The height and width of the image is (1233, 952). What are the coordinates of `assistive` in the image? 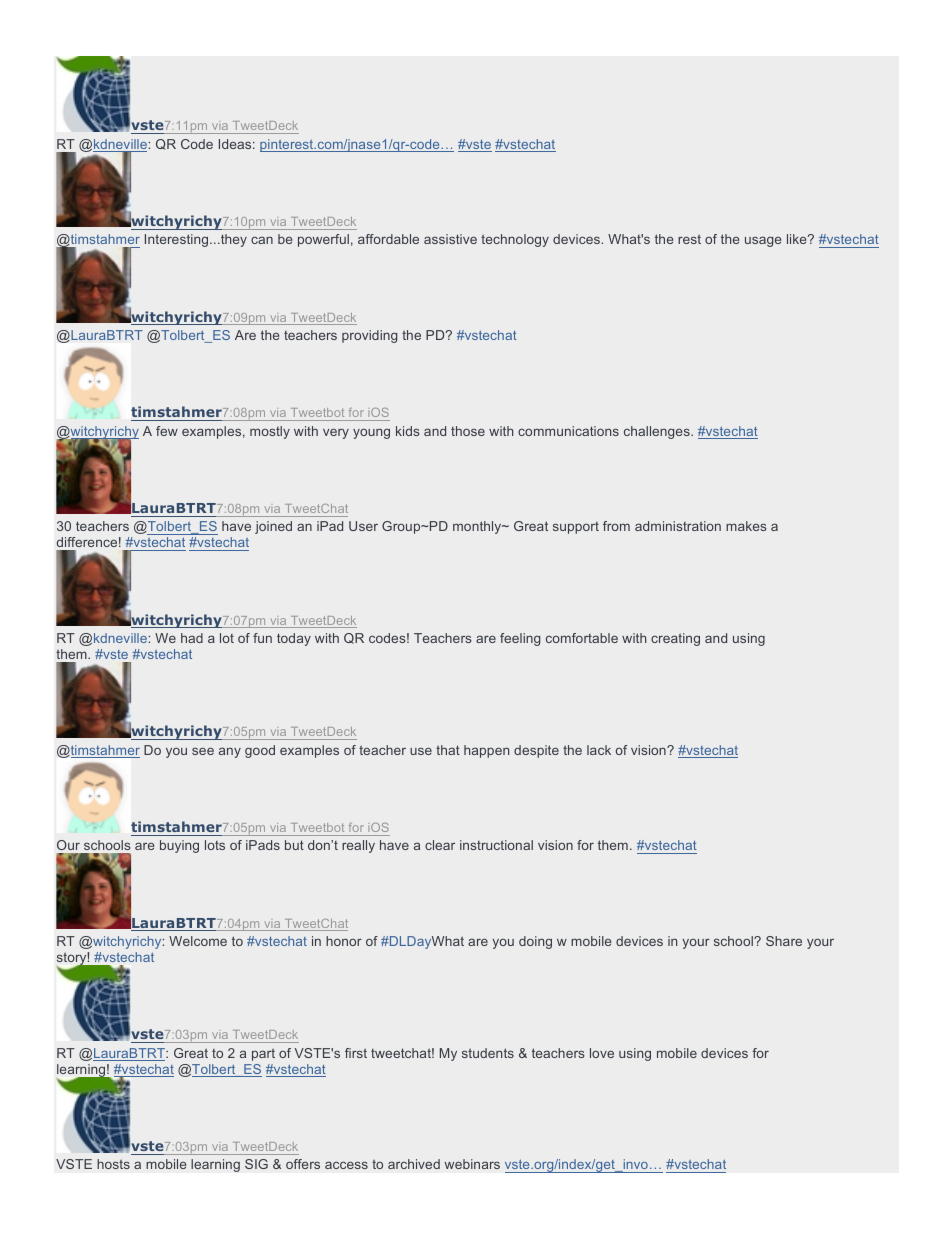 It's located at (450, 239).
